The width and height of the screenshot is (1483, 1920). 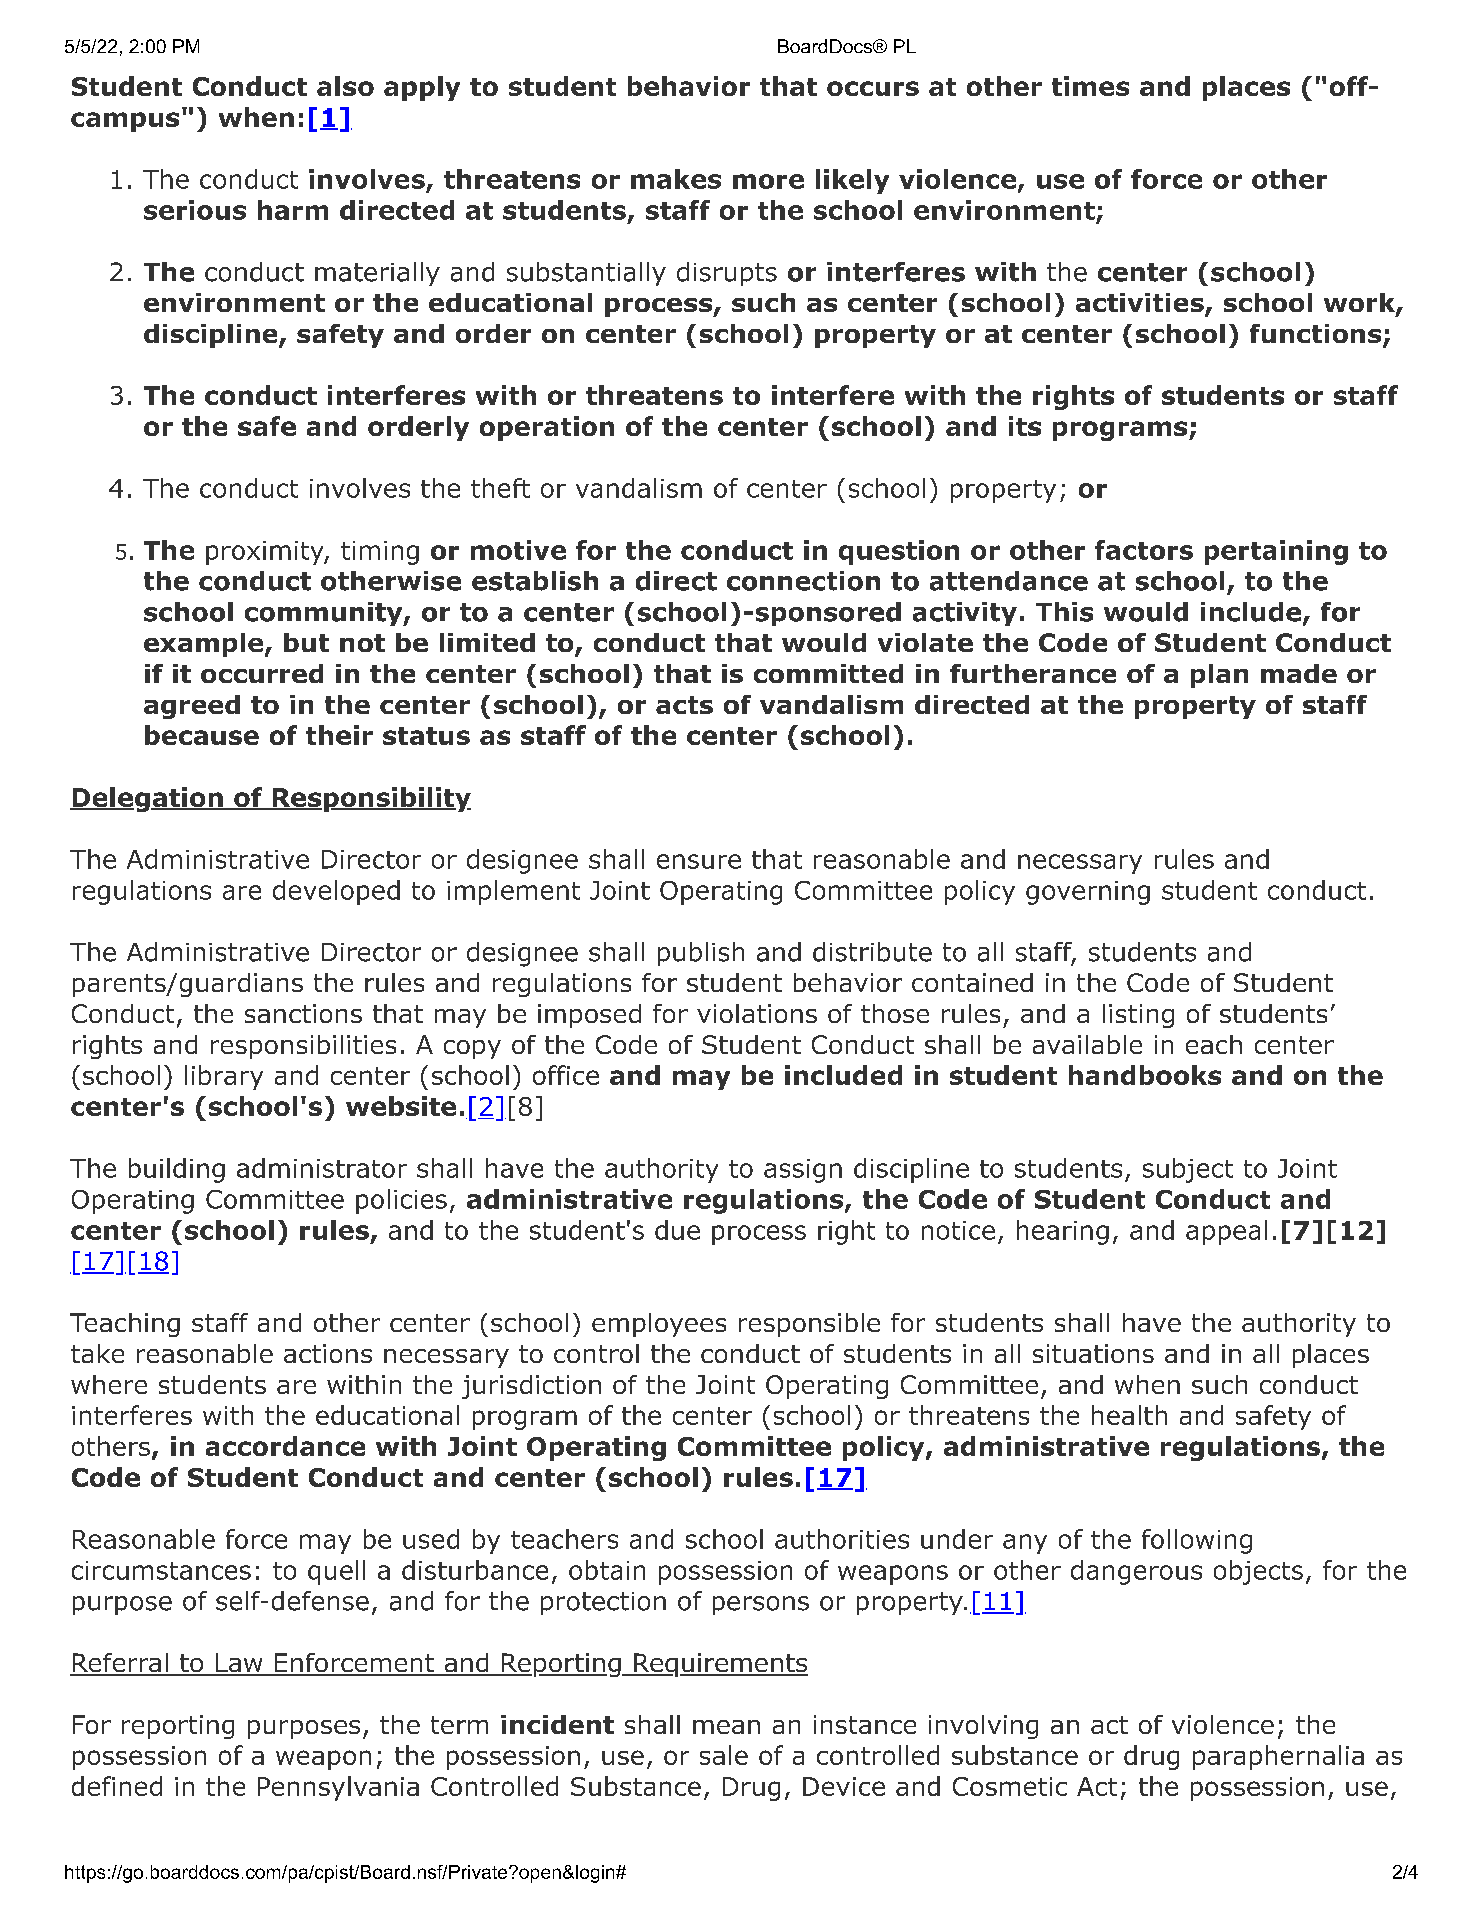 What do you see at coordinates (293, 210) in the screenshot?
I see `harm` at bounding box center [293, 210].
